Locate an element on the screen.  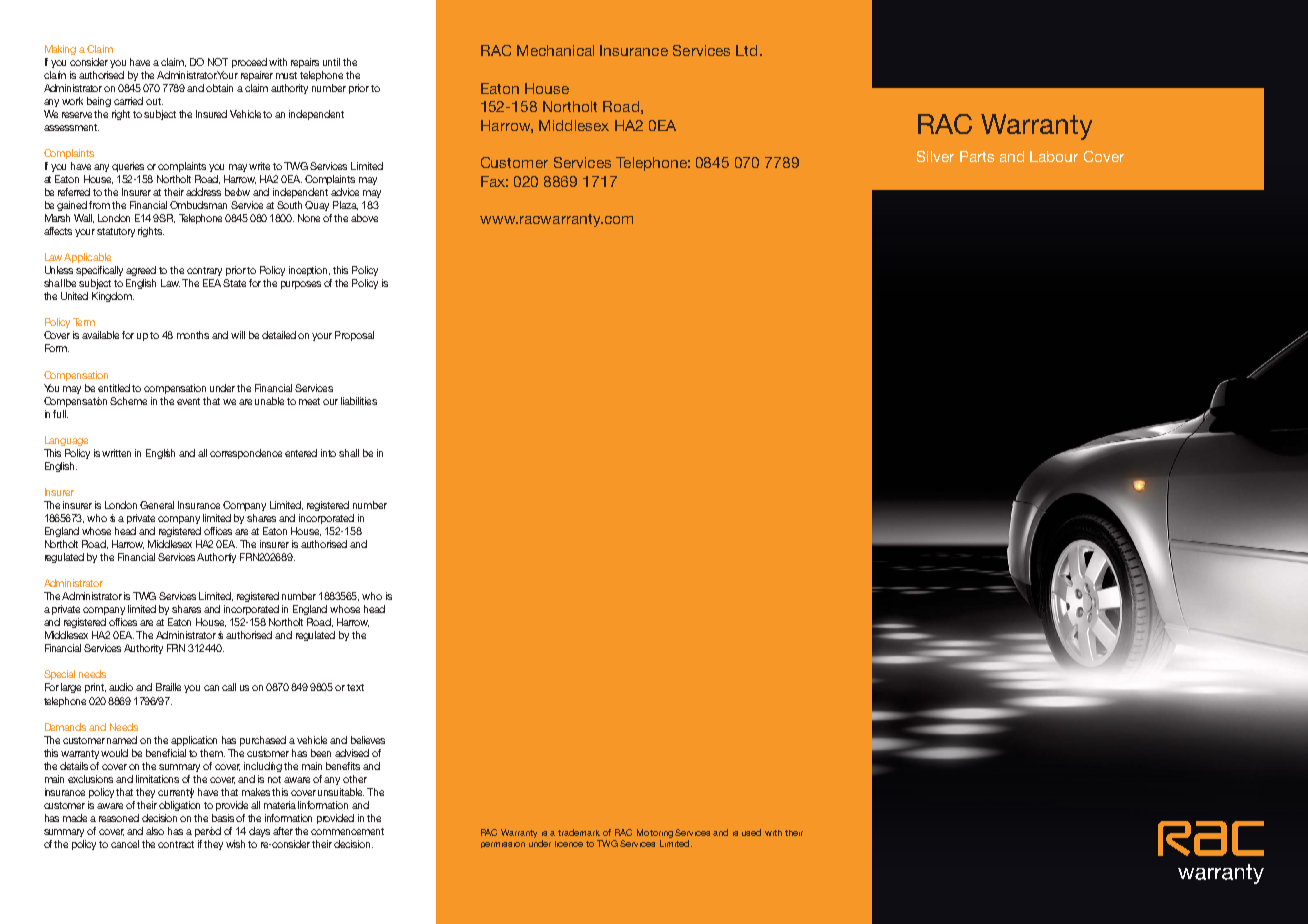
Mechanical is located at coordinates (555, 50).
